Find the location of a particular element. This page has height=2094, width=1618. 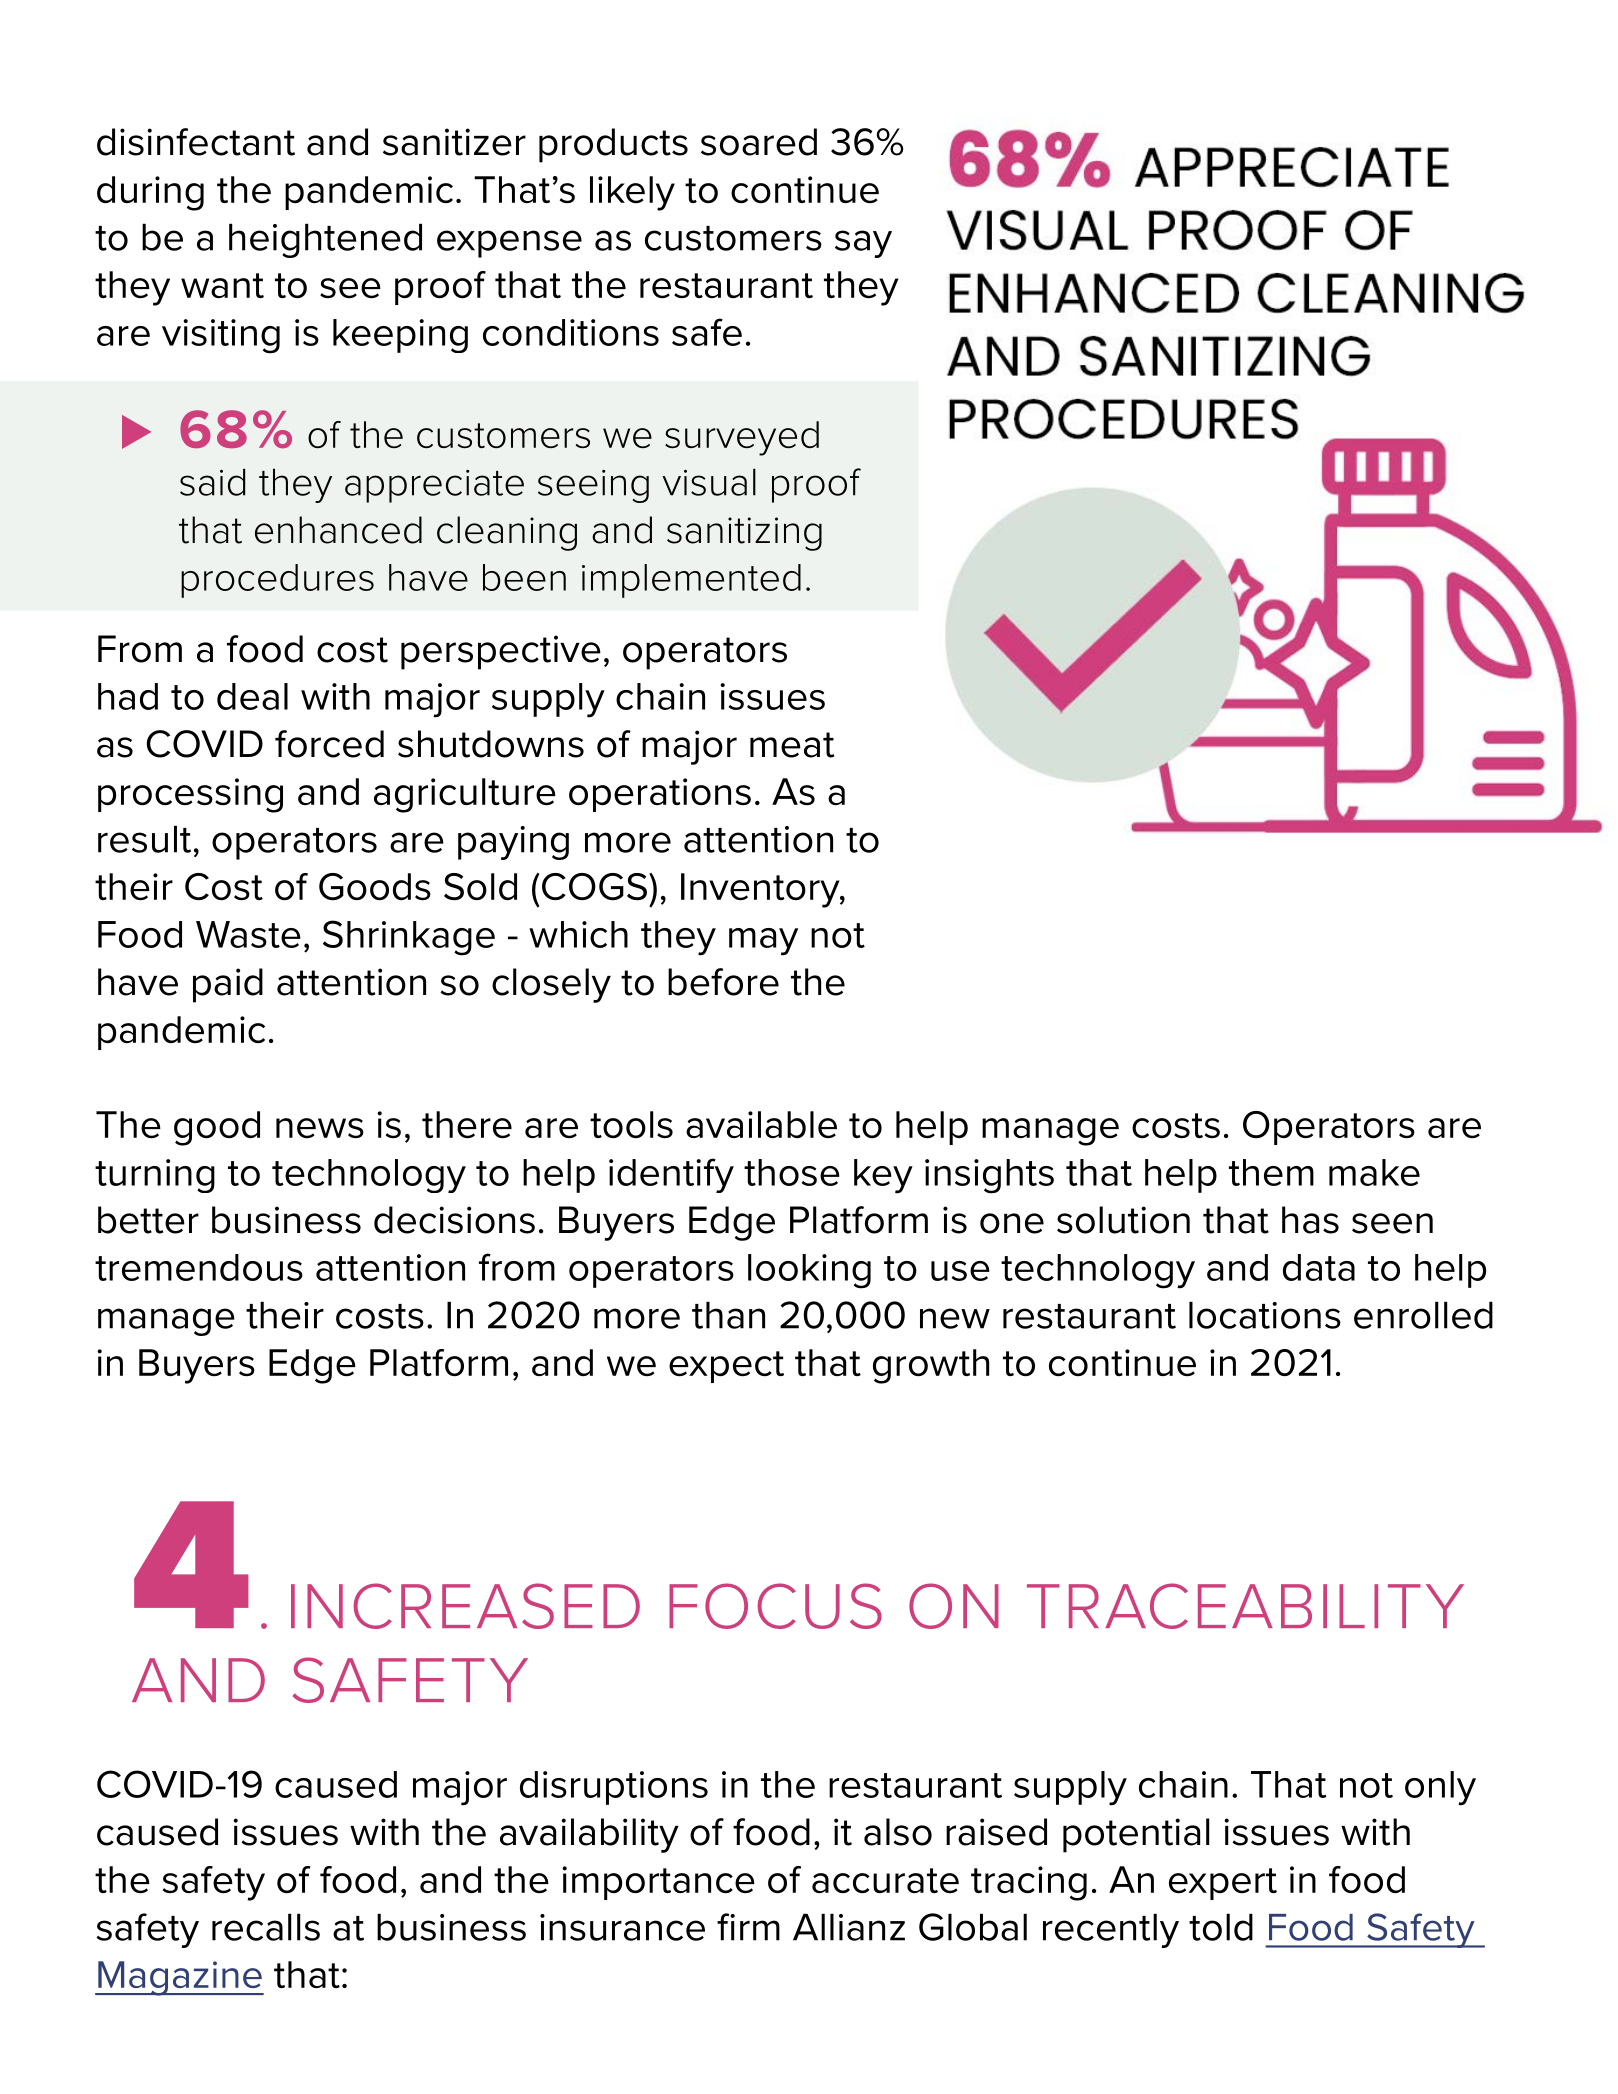

forced is located at coordinates (329, 744).
